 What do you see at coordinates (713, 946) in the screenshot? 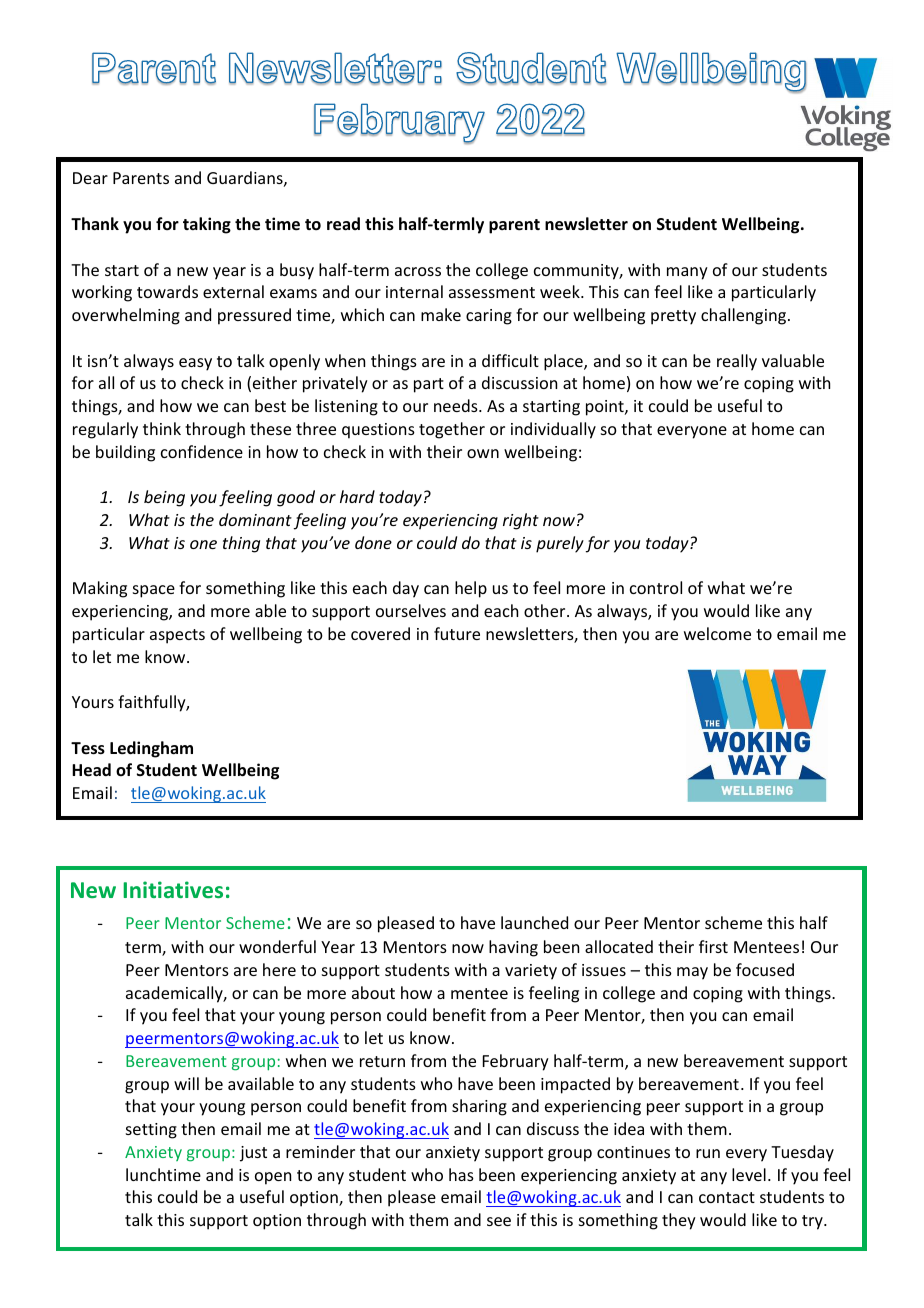
I see `first` at bounding box center [713, 946].
